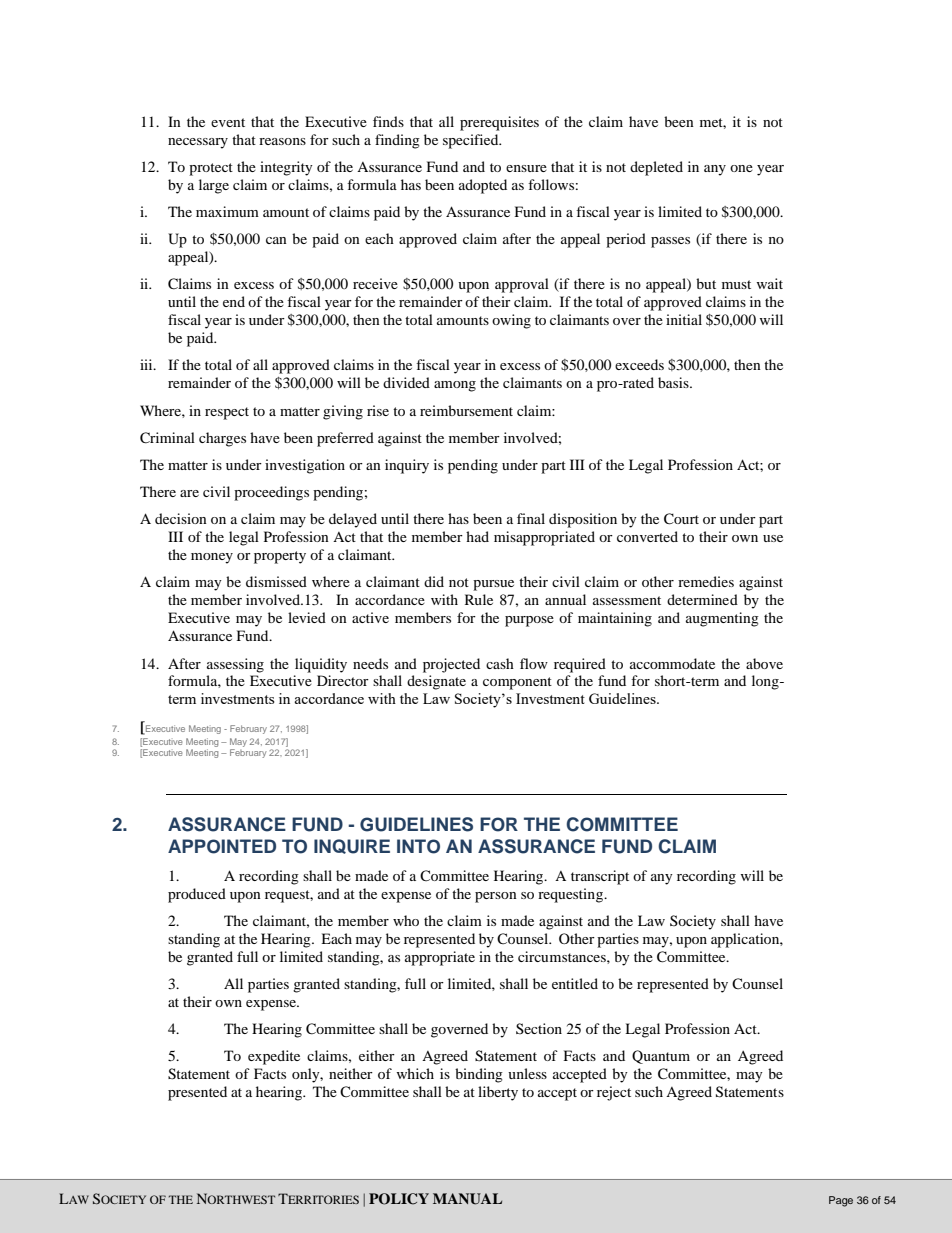 The height and width of the screenshot is (1233, 952). I want to click on depleted, so click(656, 168).
